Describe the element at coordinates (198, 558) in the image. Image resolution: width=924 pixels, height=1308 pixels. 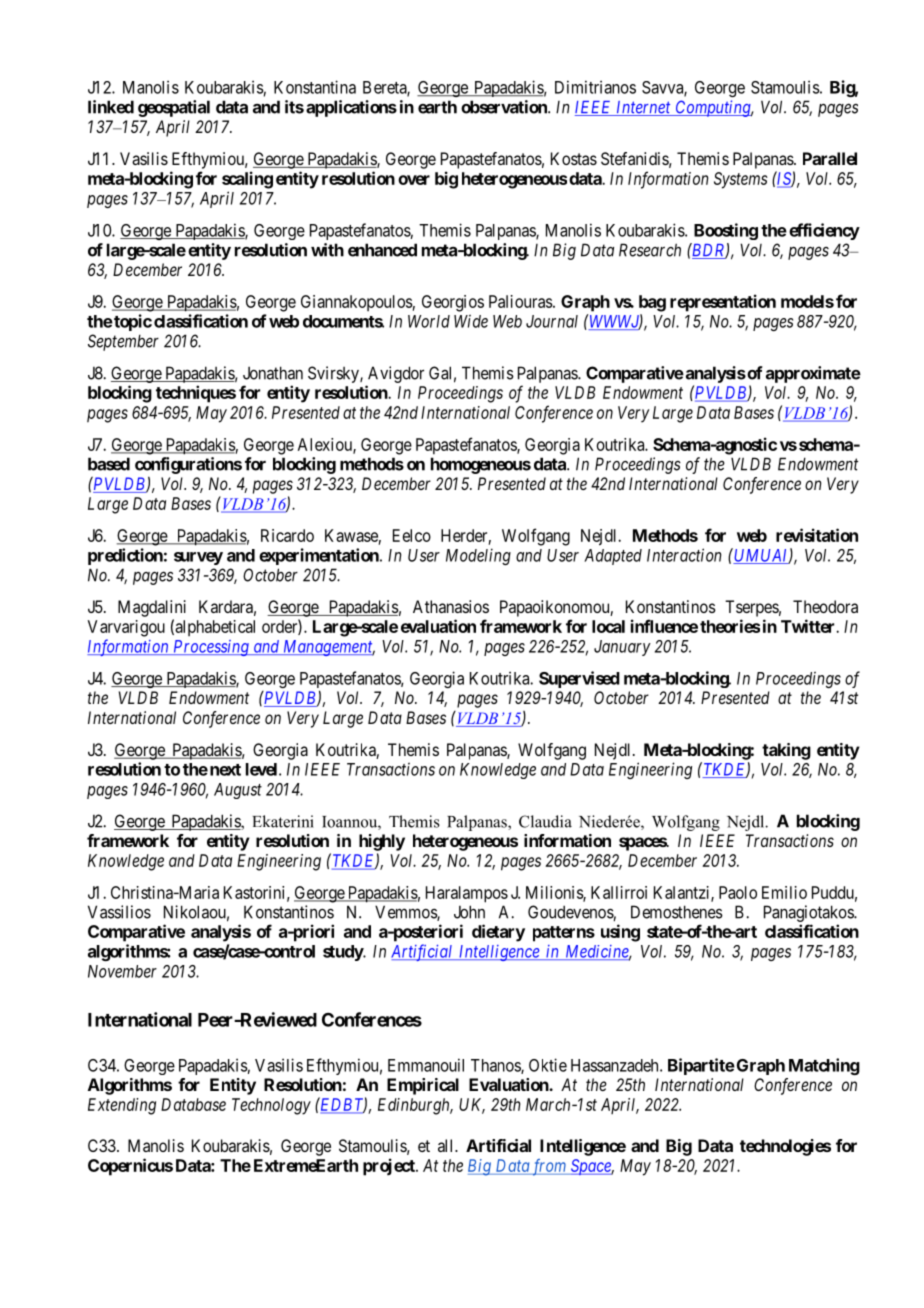
I see `survey` at that location.
